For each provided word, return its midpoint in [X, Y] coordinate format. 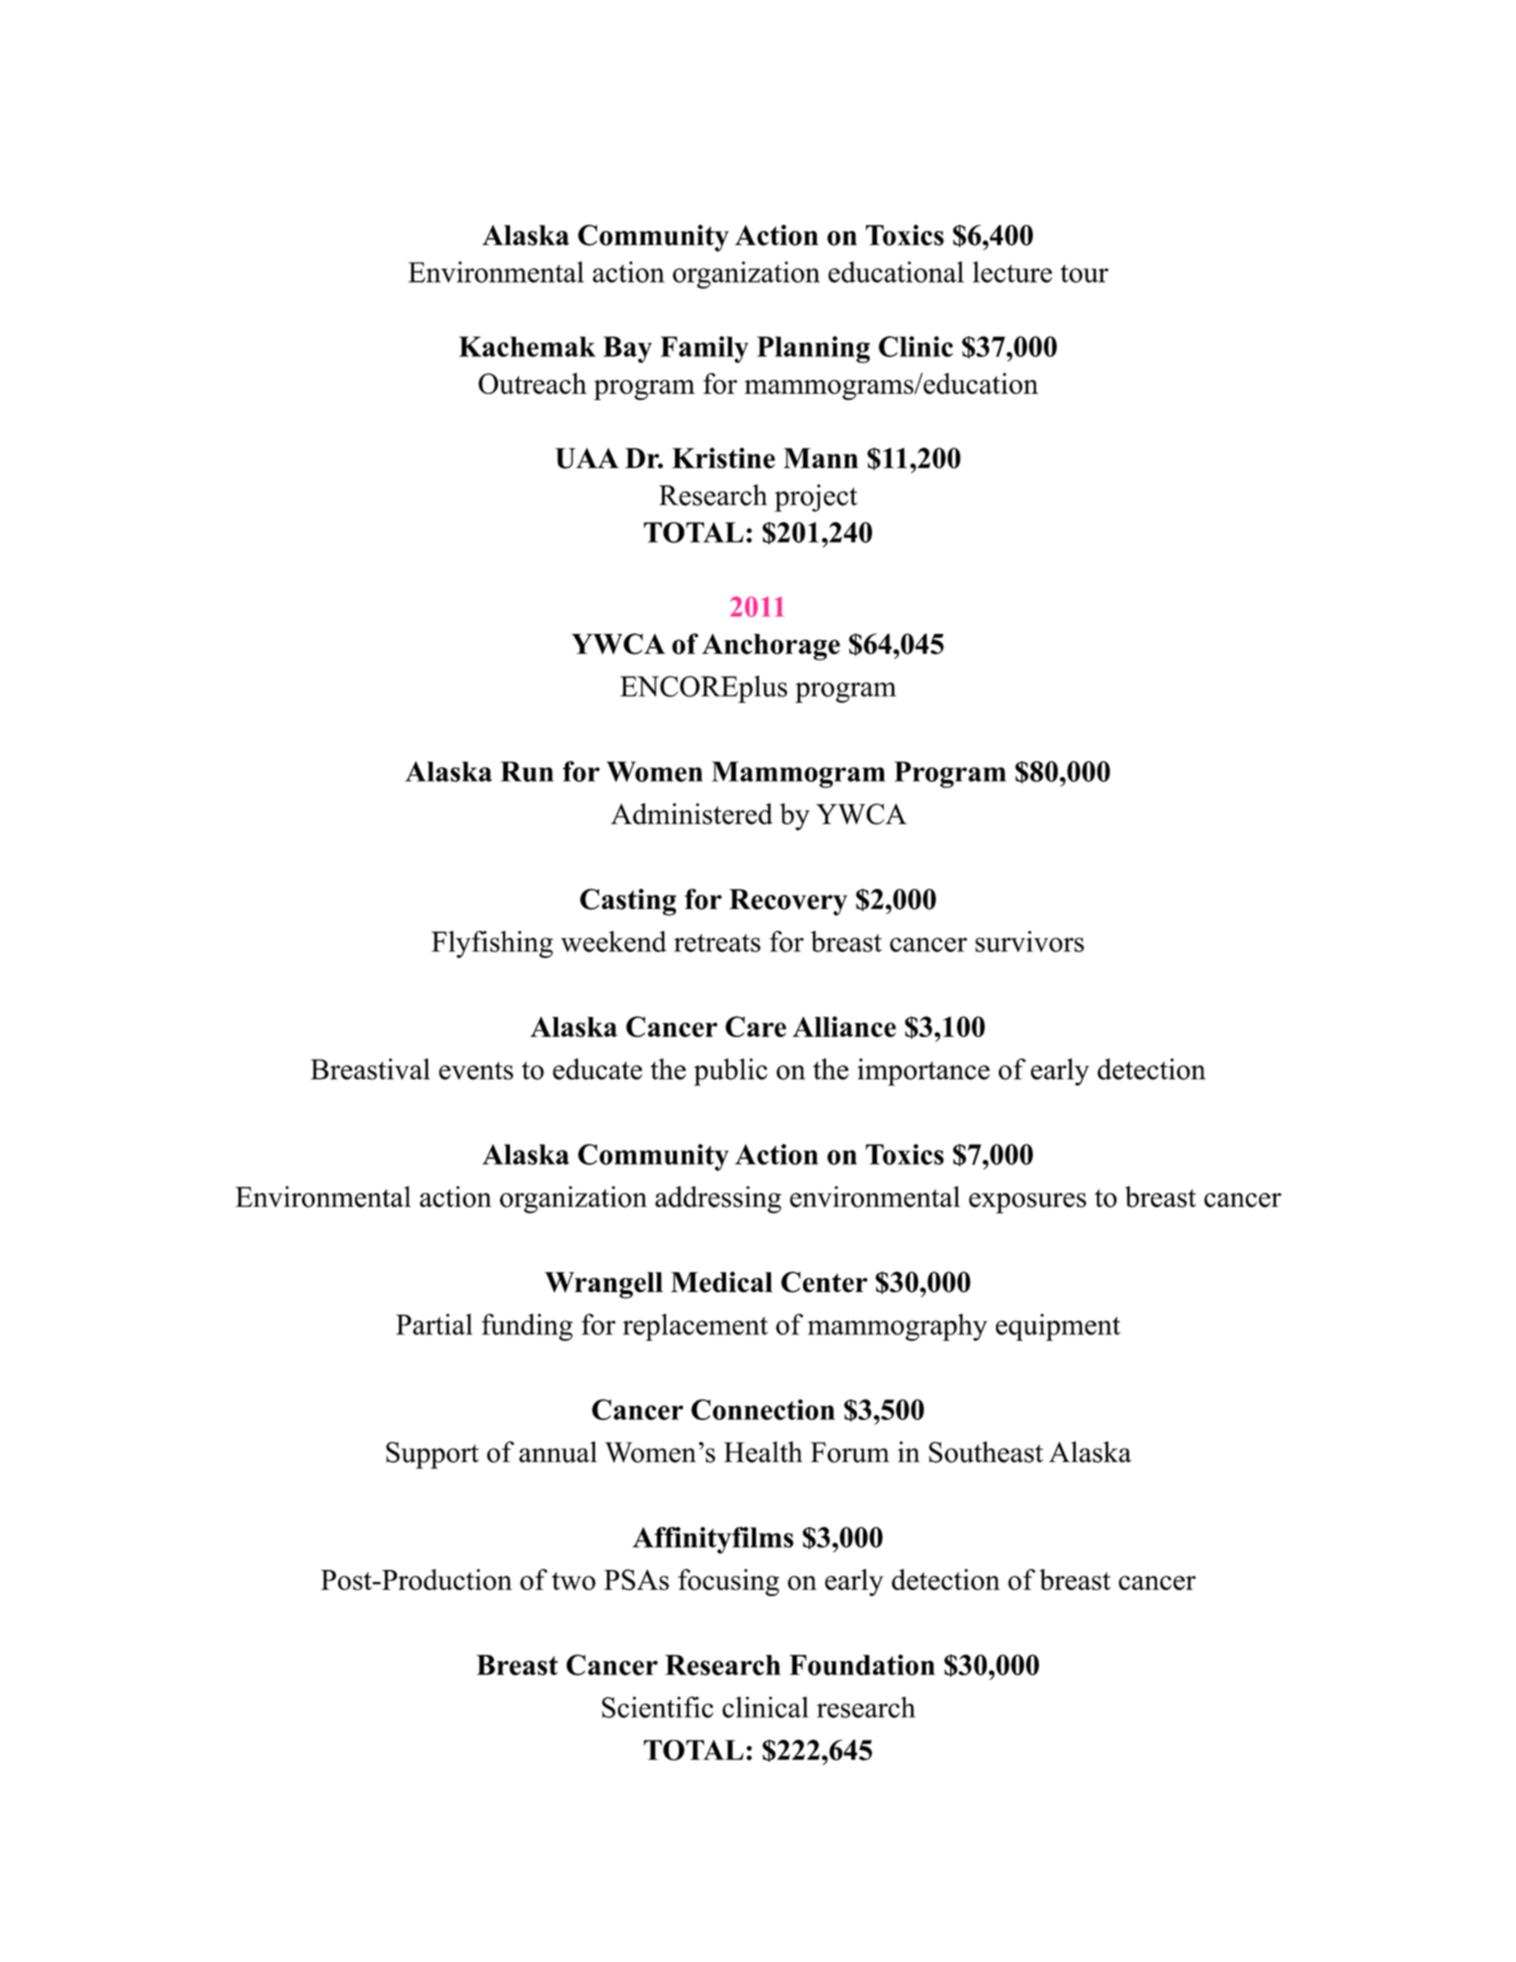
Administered [692, 814]
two [574, 1581]
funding [527, 1327]
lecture [1012, 272]
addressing [718, 1200]
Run [527, 771]
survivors [1029, 941]
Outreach [532, 383]
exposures [1027, 1203]
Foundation [862, 1665]
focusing [728, 1582]
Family [704, 349]
